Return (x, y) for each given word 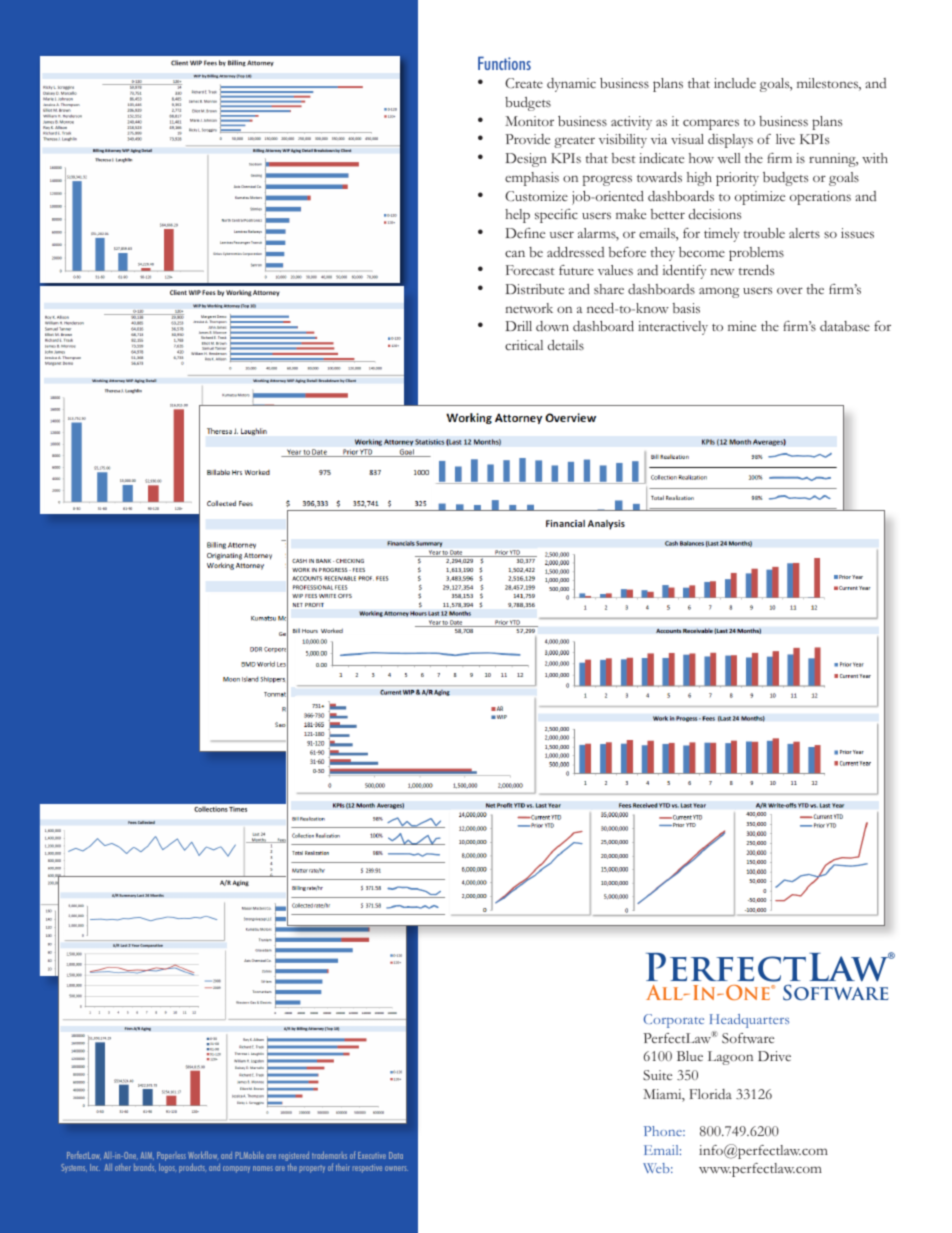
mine (742, 326)
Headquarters (749, 1021)
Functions (504, 63)
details (566, 345)
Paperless (171, 1156)
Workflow (202, 1155)
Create (524, 83)
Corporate (674, 1021)
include (735, 83)
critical (524, 345)
